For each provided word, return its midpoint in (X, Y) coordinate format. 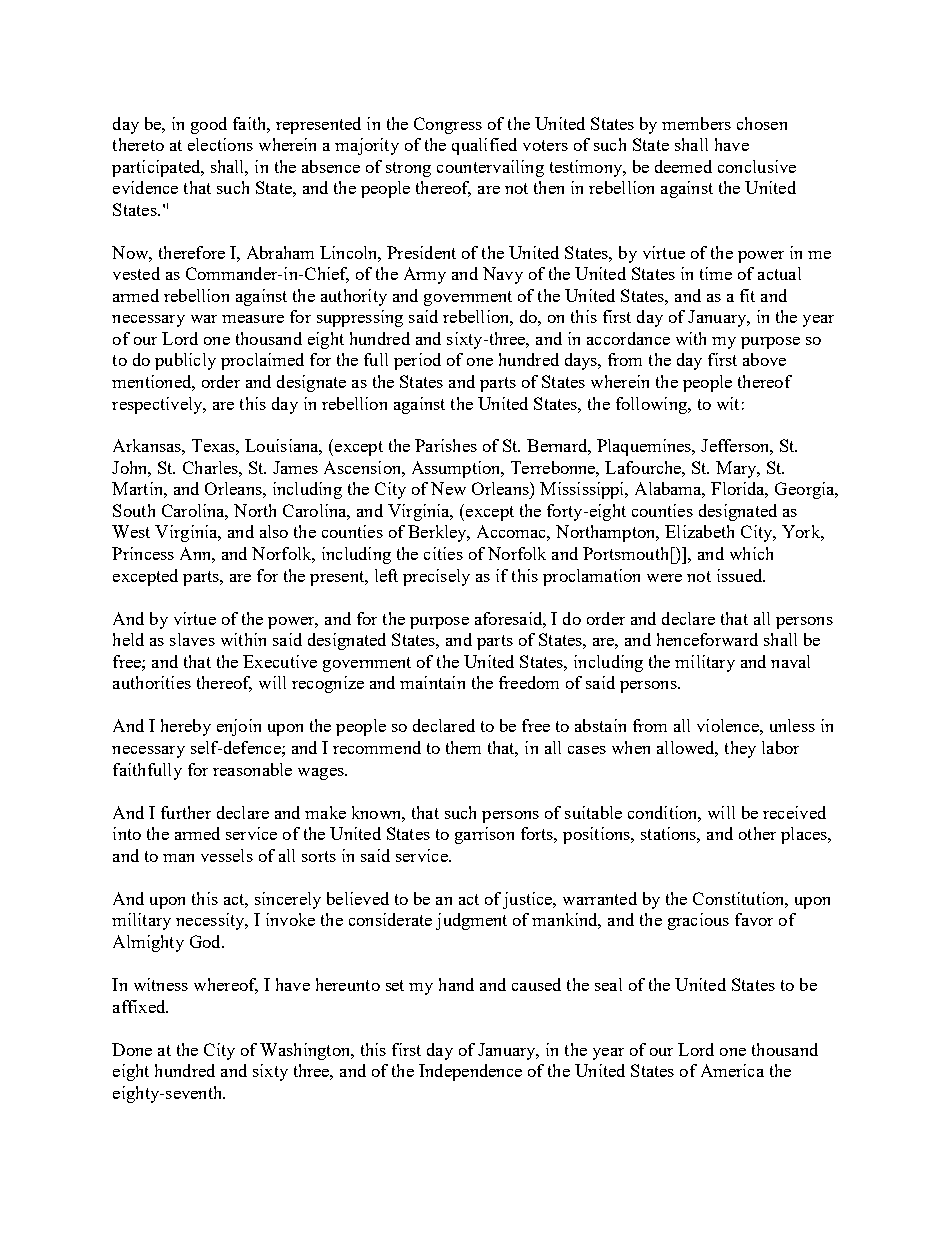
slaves (192, 639)
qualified (484, 146)
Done (132, 1049)
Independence (470, 1072)
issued (741, 575)
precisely (436, 577)
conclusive (757, 166)
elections (220, 144)
